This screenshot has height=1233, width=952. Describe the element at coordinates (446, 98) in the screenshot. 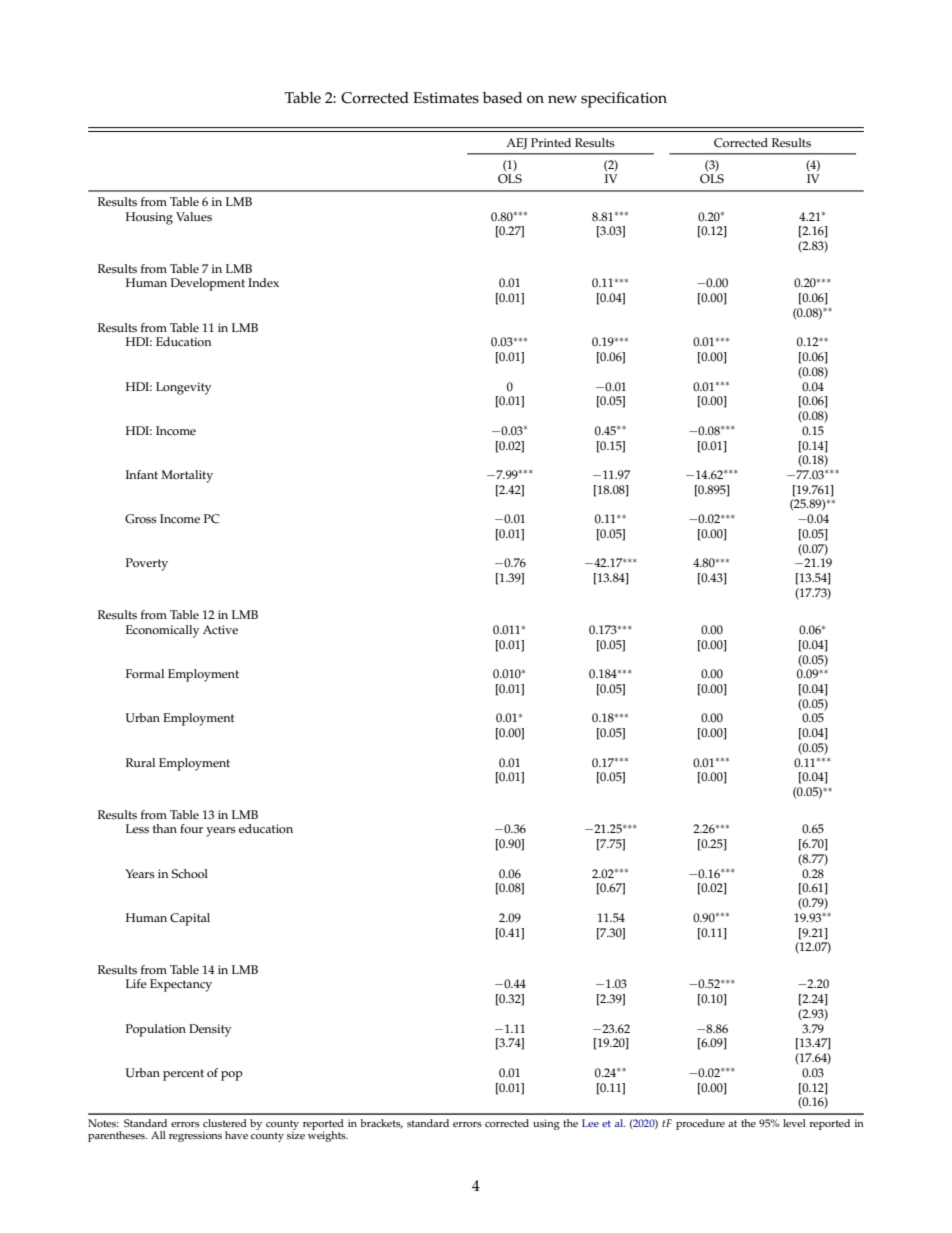

I see `Estimates` at that location.
